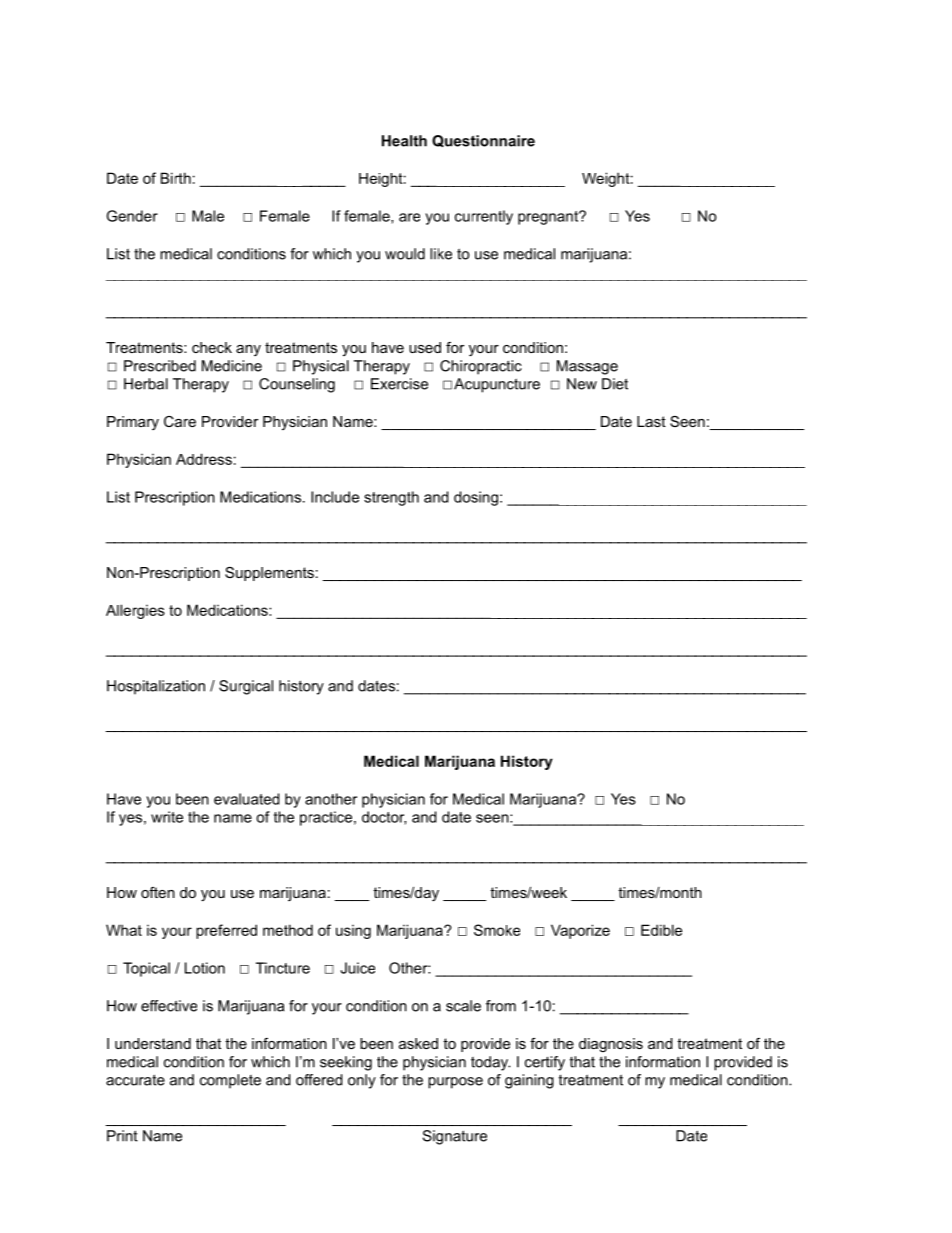 This document has height=1233, width=952. What do you see at coordinates (176, 178) in the document?
I see `Birth` at bounding box center [176, 178].
